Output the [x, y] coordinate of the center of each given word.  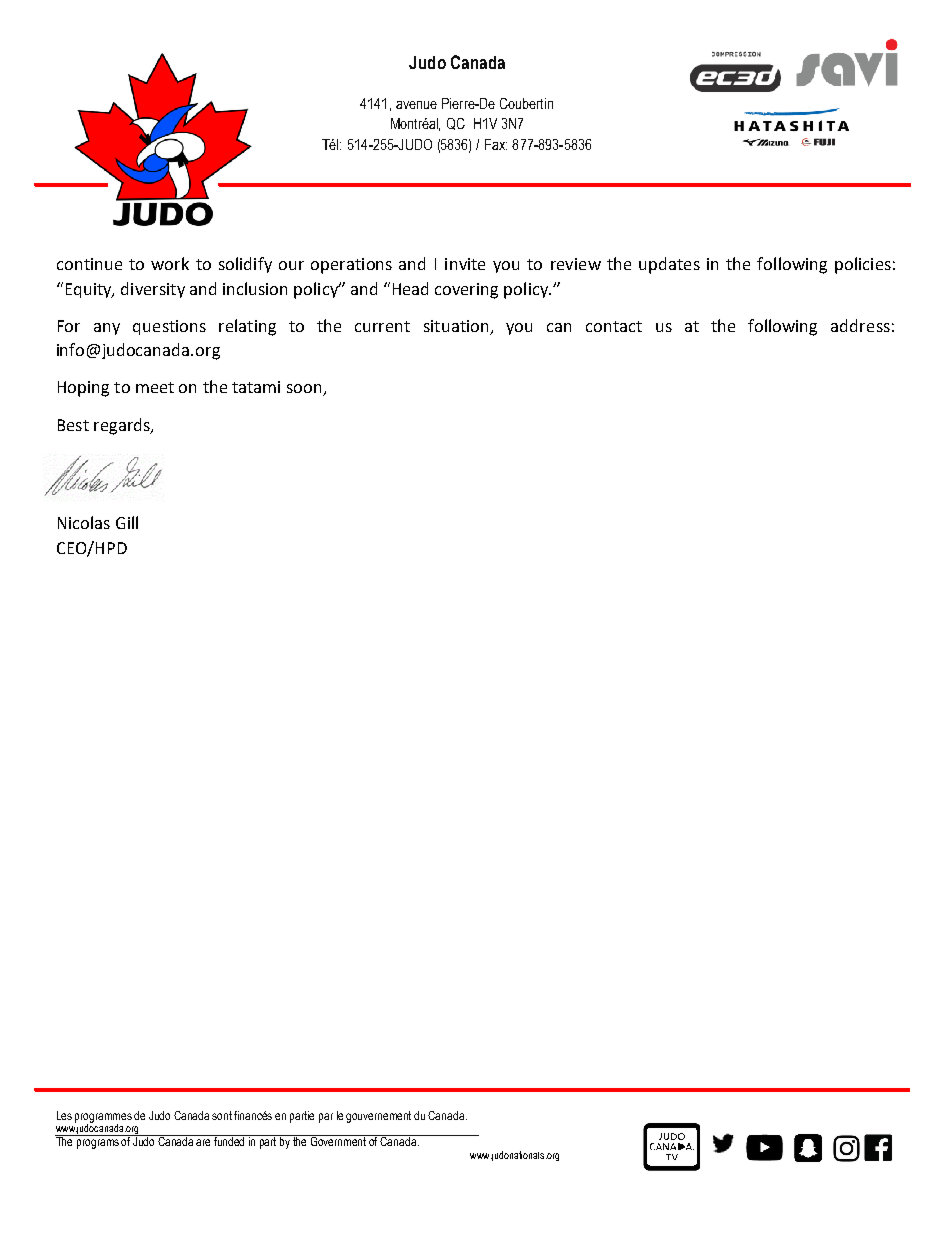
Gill [127, 522]
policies [863, 265]
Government [339, 1140]
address [860, 325]
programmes [103, 1119]
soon [305, 390]
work [170, 263]
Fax [496, 144]
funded [230, 1140]
